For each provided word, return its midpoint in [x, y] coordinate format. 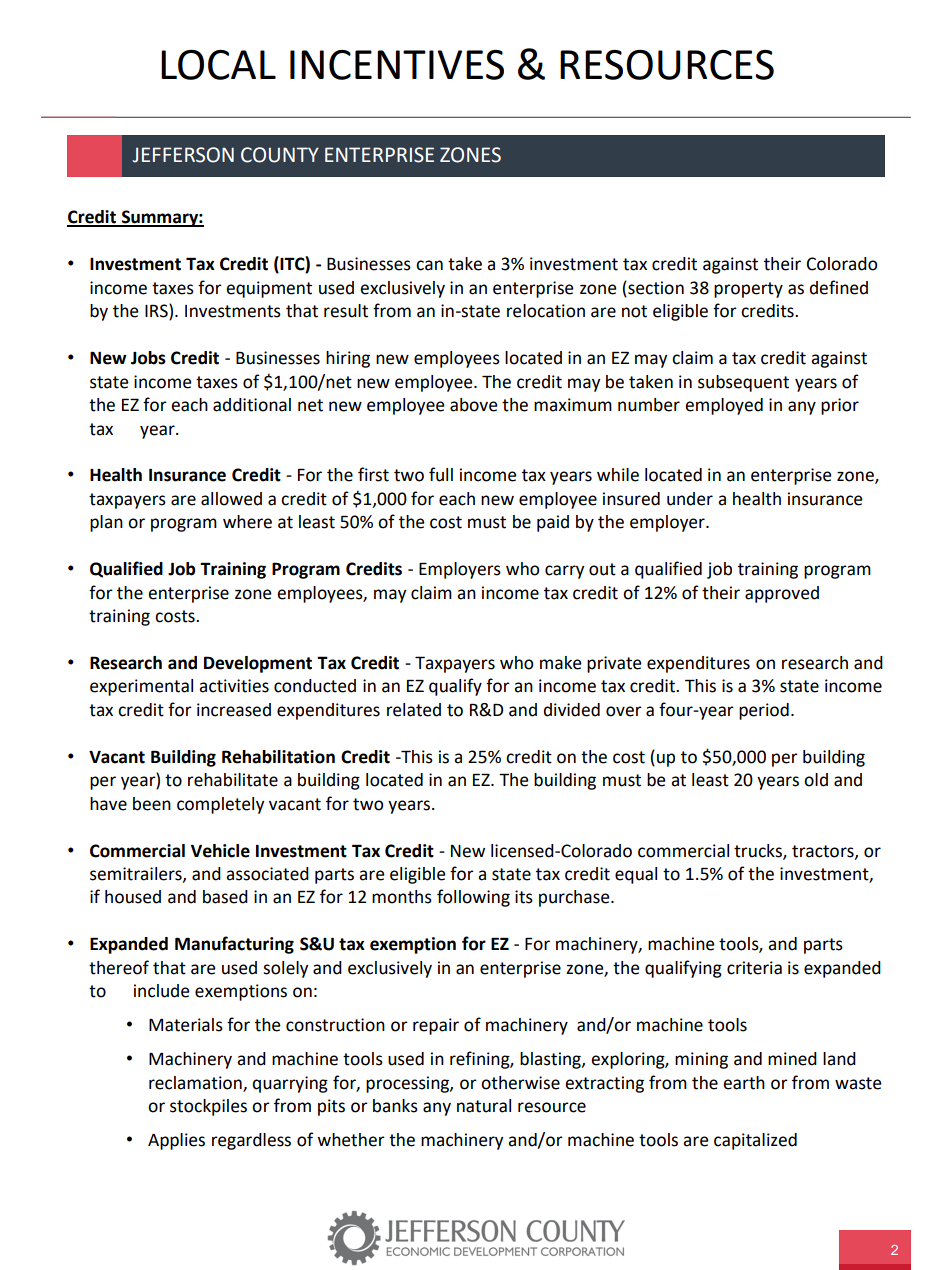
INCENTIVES [397, 65]
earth [744, 1083]
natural [484, 1106]
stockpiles [208, 1107]
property [748, 290]
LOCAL [218, 64]
